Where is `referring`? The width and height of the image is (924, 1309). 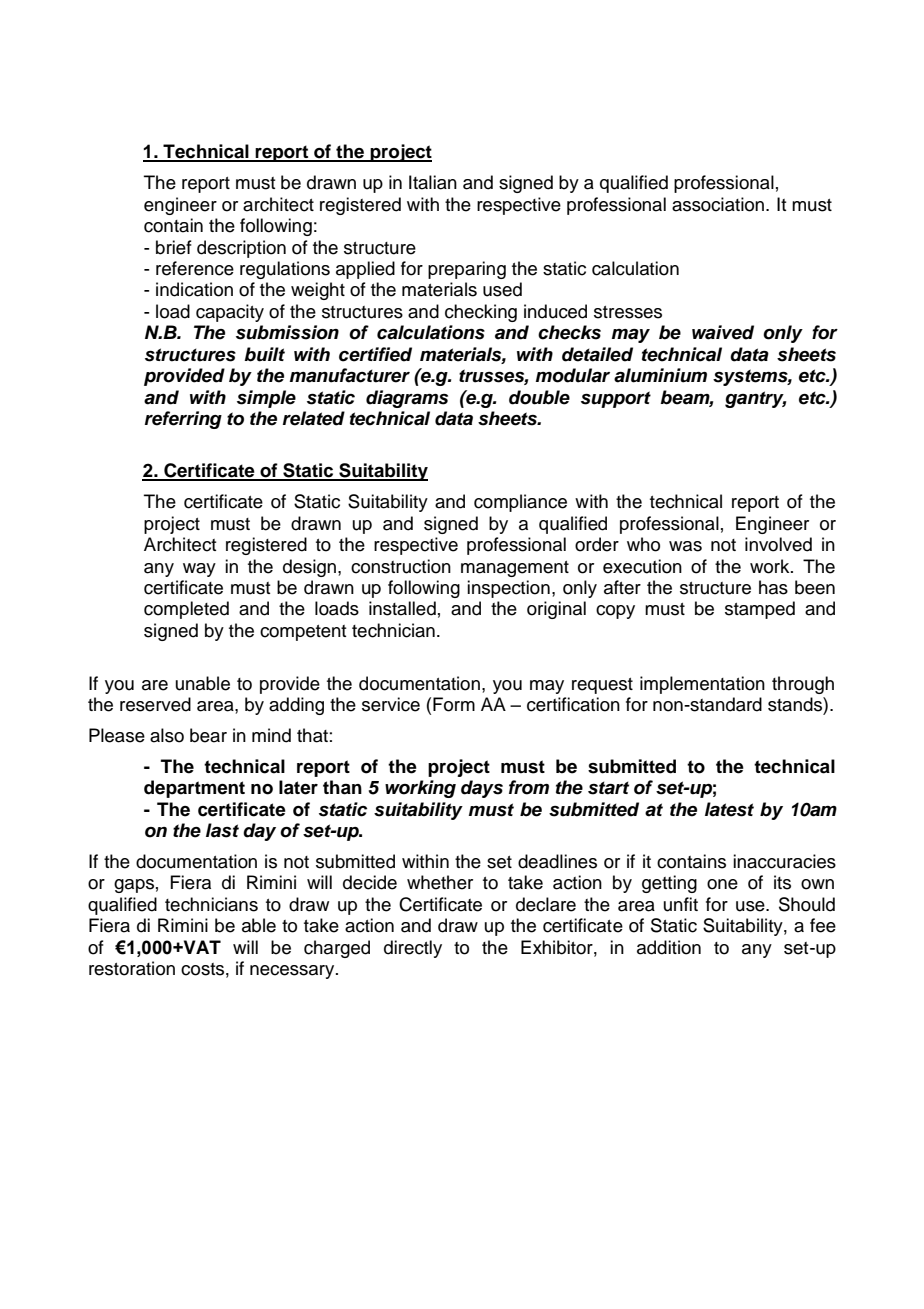 referring is located at coordinates (183, 420).
